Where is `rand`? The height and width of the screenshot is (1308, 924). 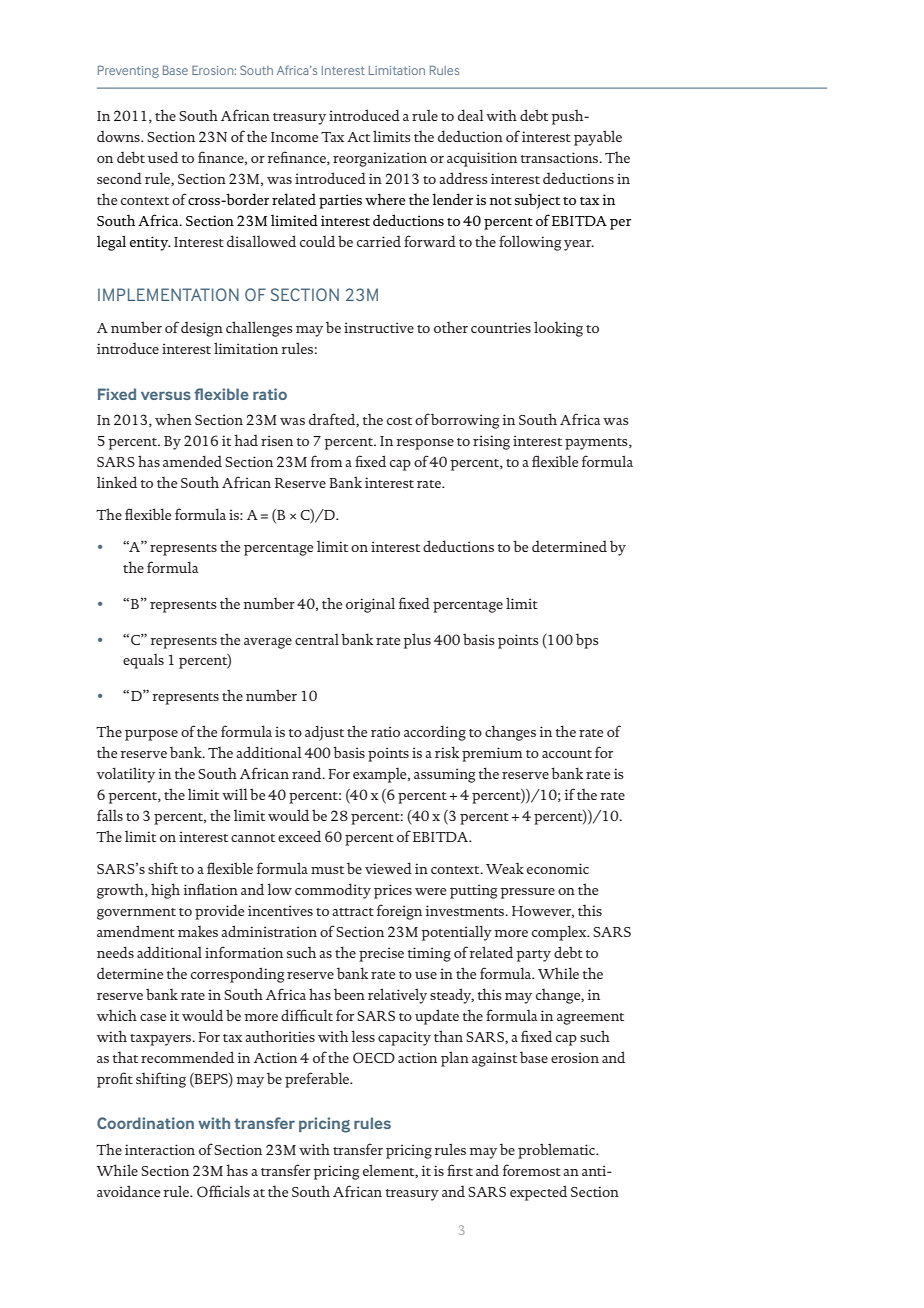
rand is located at coordinates (308, 773).
